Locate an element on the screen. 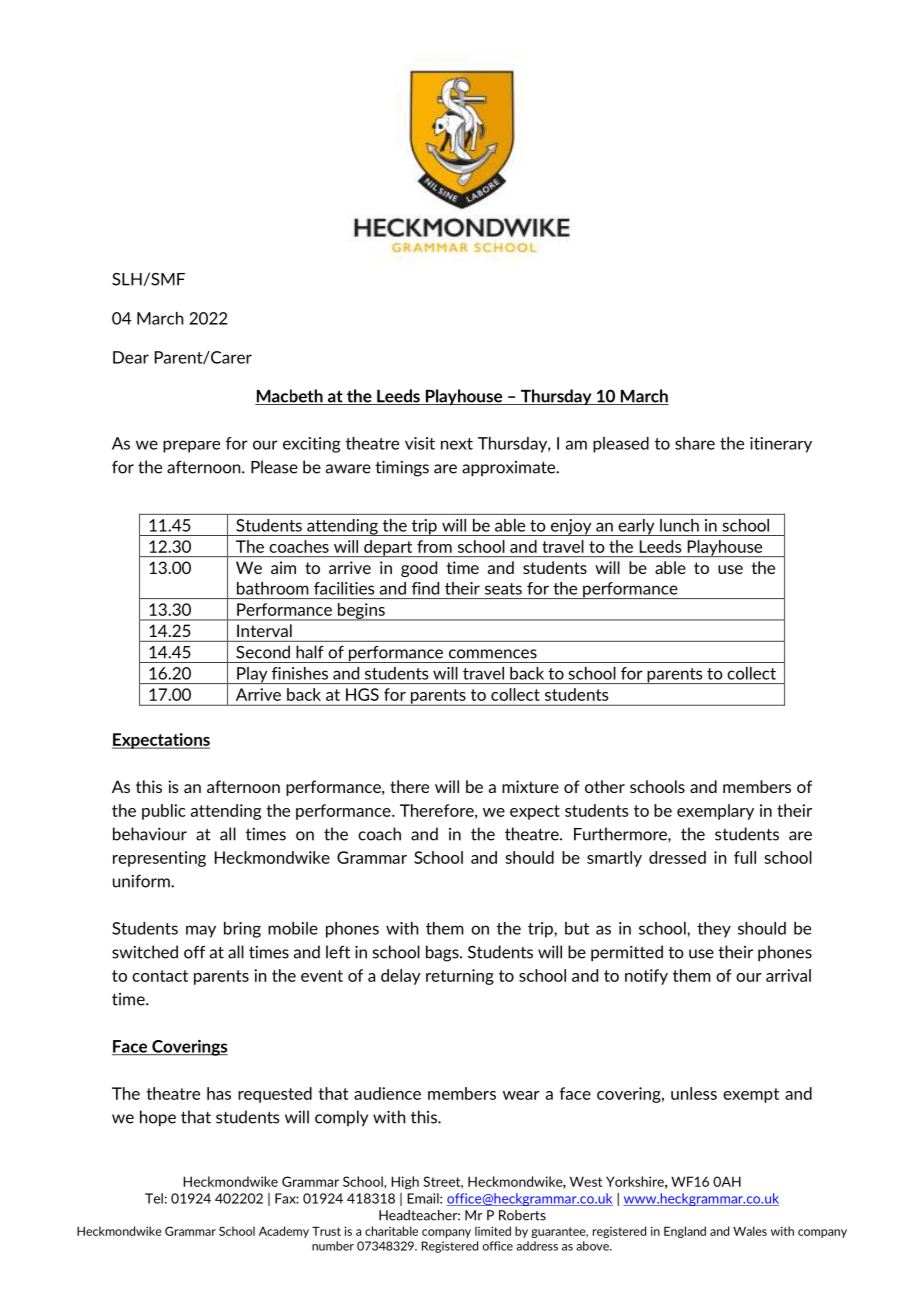 The image size is (924, 1308). bags is located at coordinates (443, 953).
